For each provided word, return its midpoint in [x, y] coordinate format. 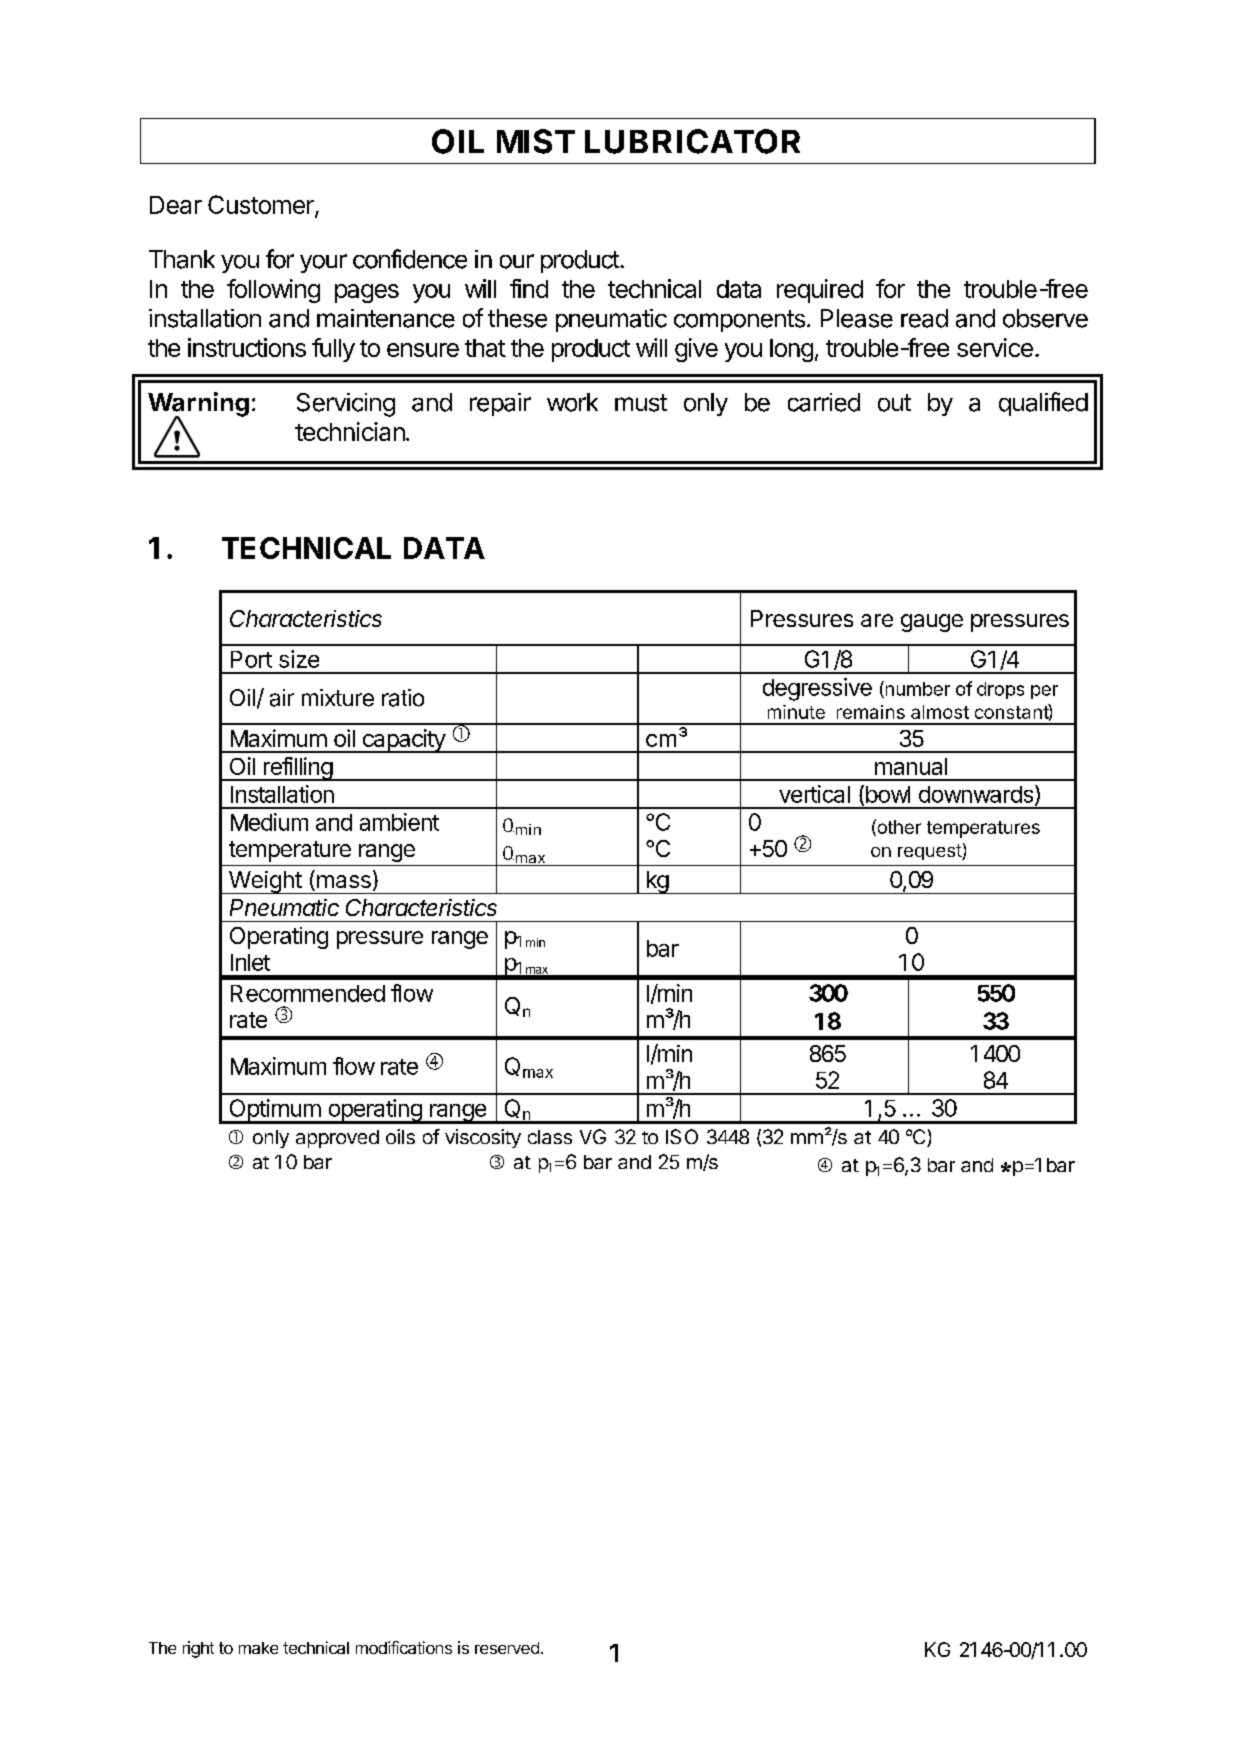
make [258, 1648]
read [924, 318]
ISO [682, 1136]
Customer [262, 206]
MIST [536, 141]
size [299, 659]
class [550, 1137]
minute [796, 712]
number [916, 689]
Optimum [274, 1111]
